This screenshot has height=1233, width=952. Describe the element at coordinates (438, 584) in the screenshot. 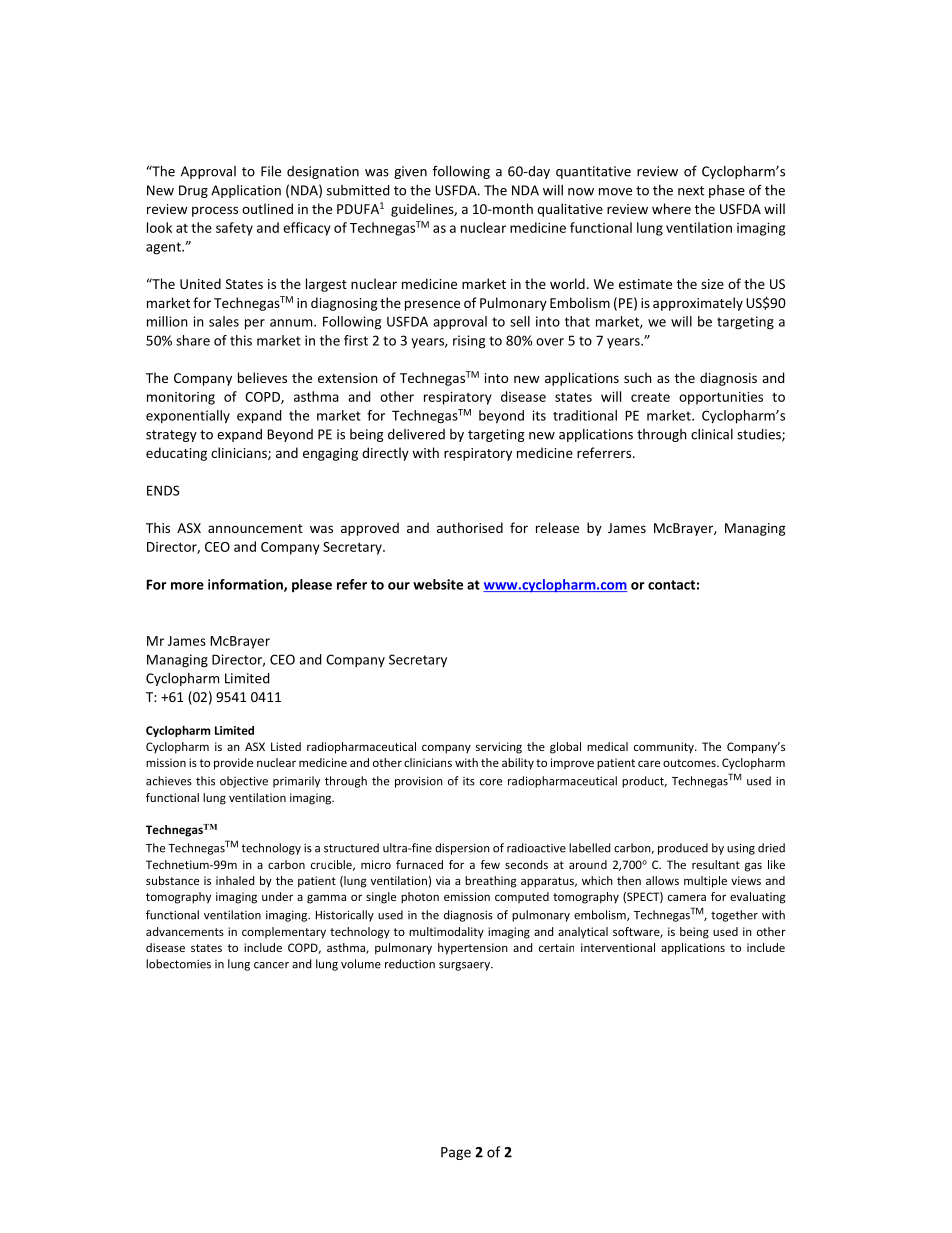

I see `website` at that location.
